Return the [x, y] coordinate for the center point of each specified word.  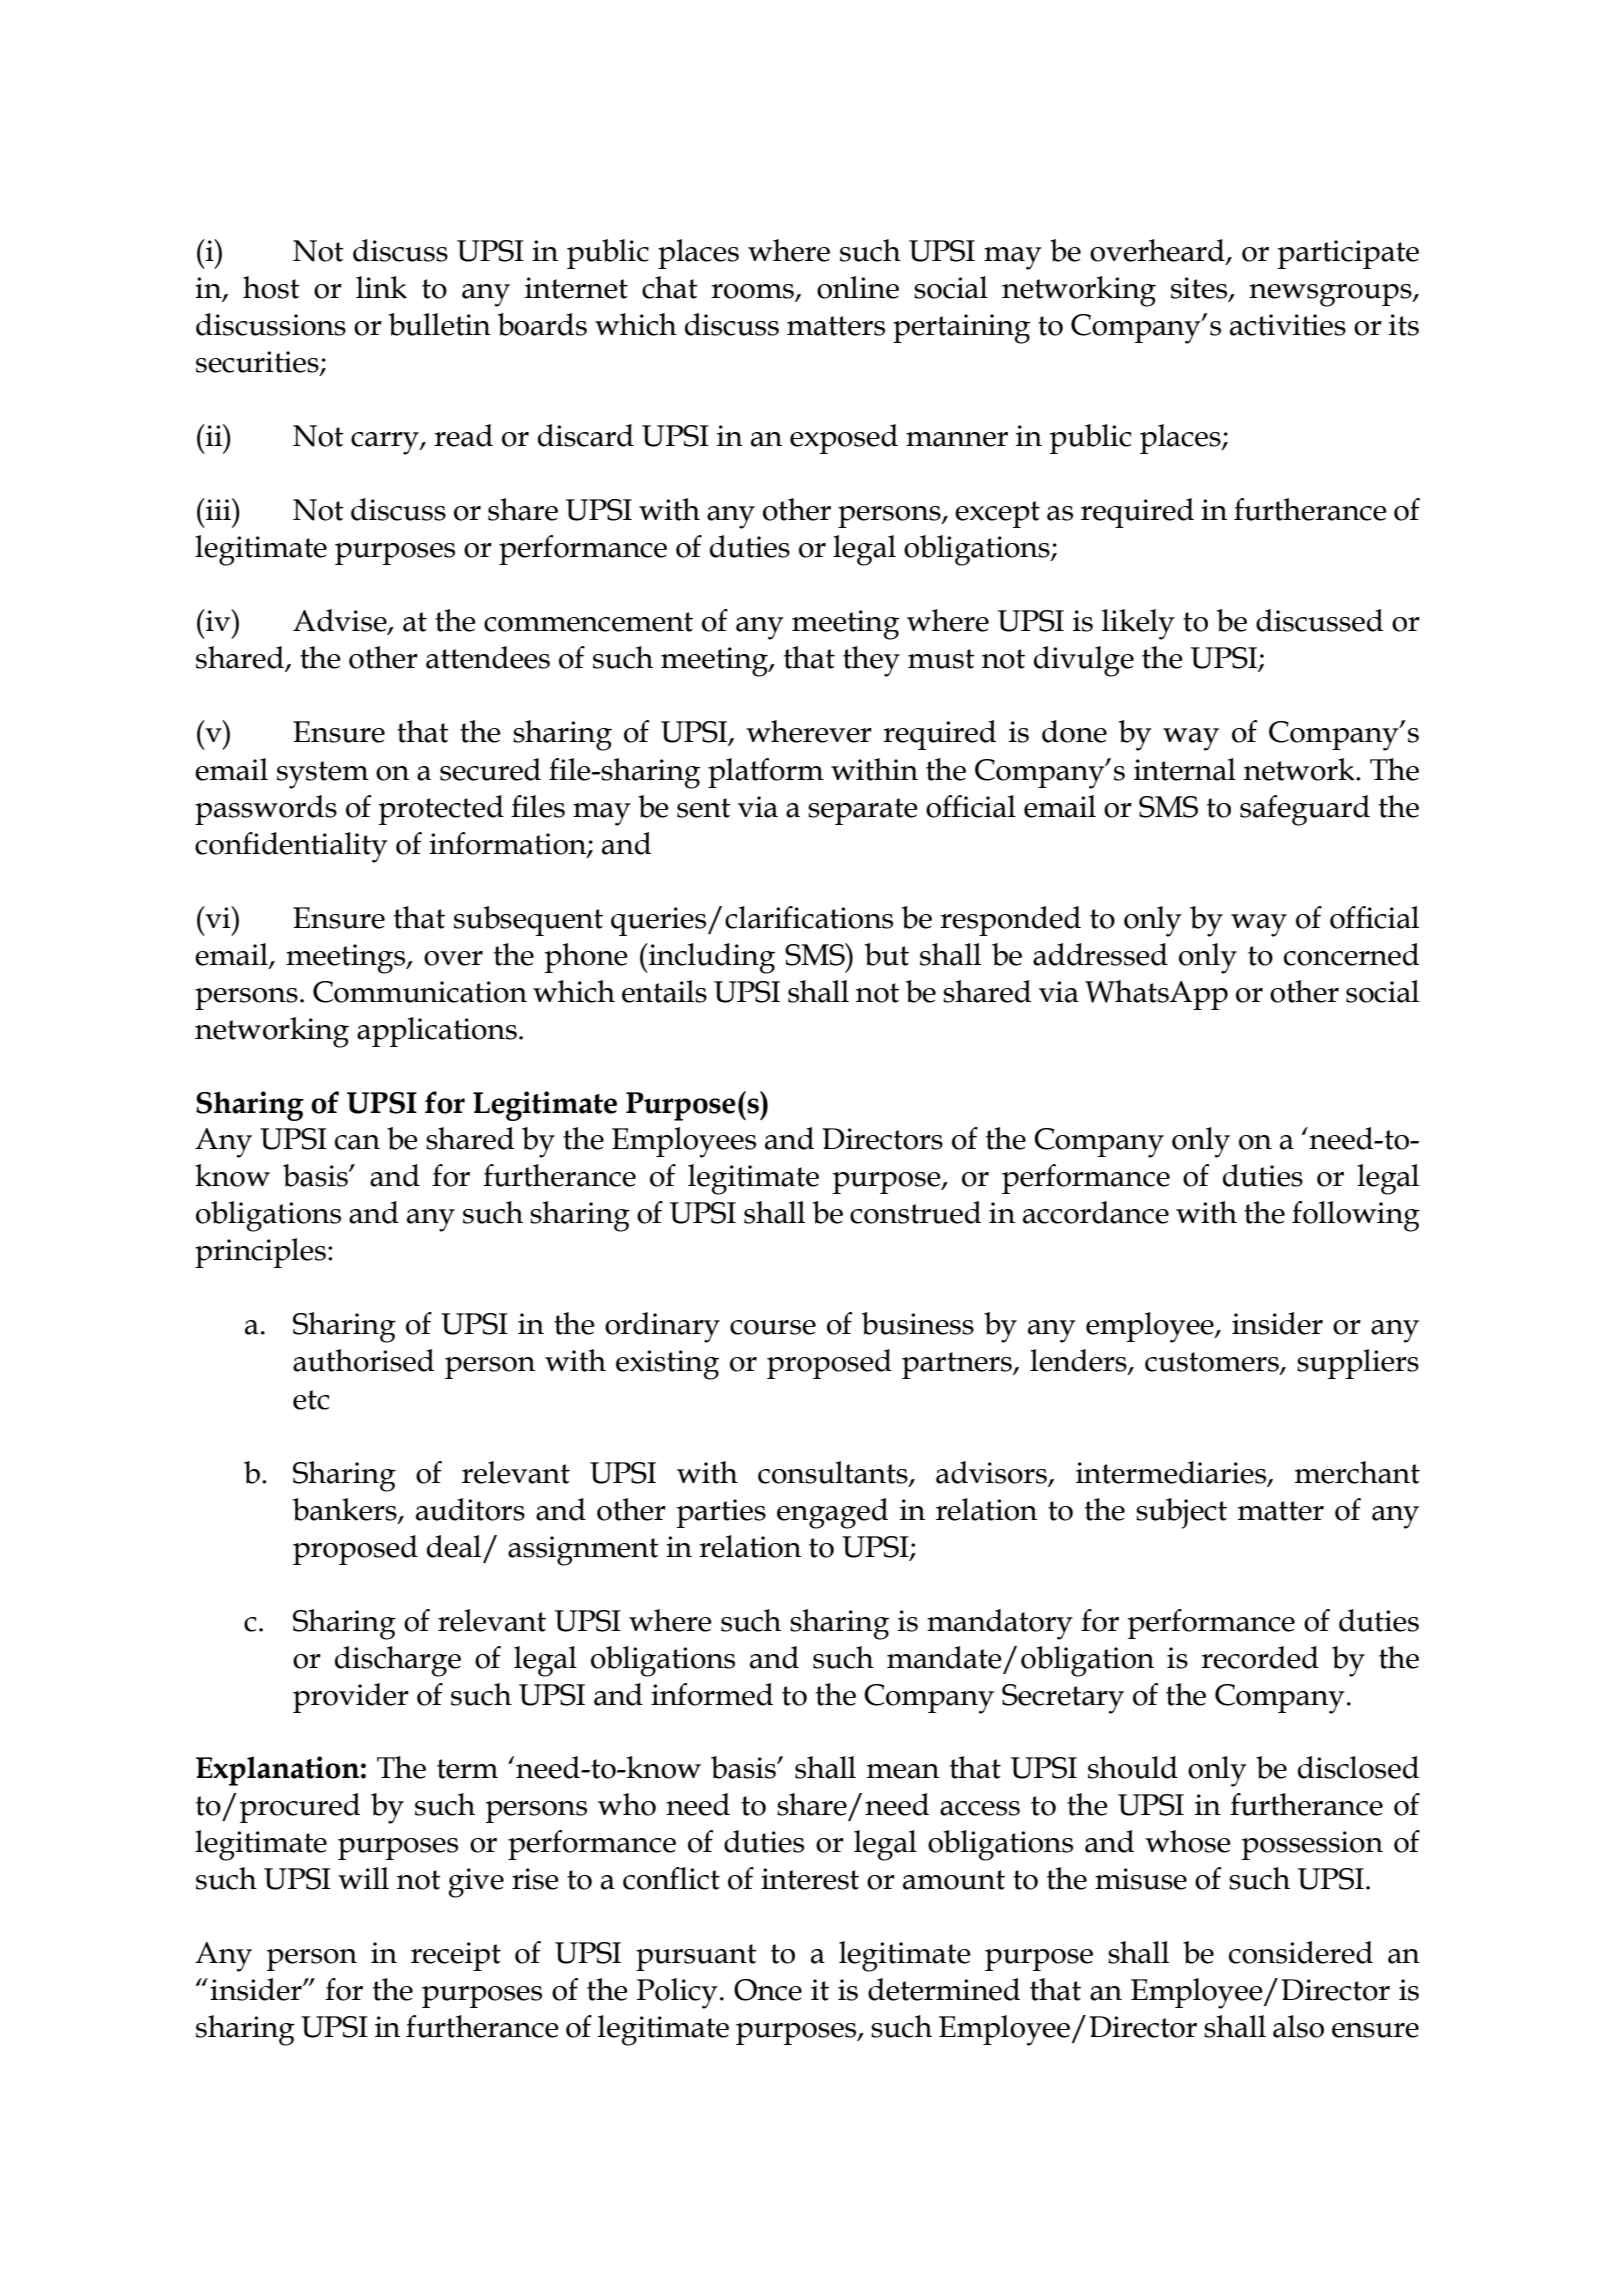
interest [810, 1879]
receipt [456, 1956]
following [1356, 1216]
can [357, 1142]
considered [1301, 1952]
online [858, 287]
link [381, 287]
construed [915, 1212]
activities [1288, 325]
